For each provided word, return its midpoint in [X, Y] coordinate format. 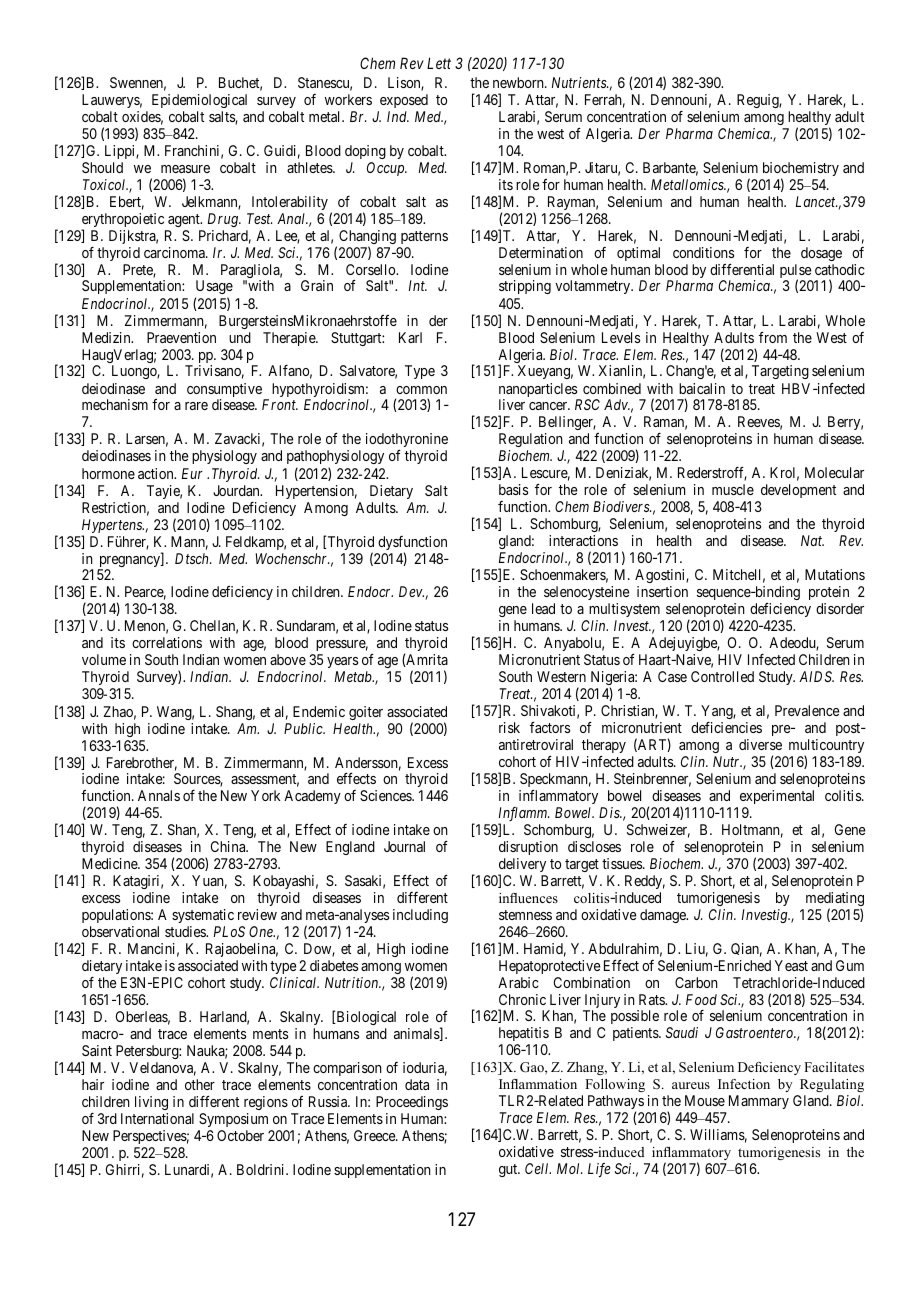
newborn [519, 82]
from [773, 337]
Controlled [722, 676]
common [421, 390]
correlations [167, 642]
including [420, 916]
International [157, 1118]
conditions [703, 252]
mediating [835, 900]
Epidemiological [199, 101]
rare [196, 406]
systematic [203, 916]
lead [543, 608]
